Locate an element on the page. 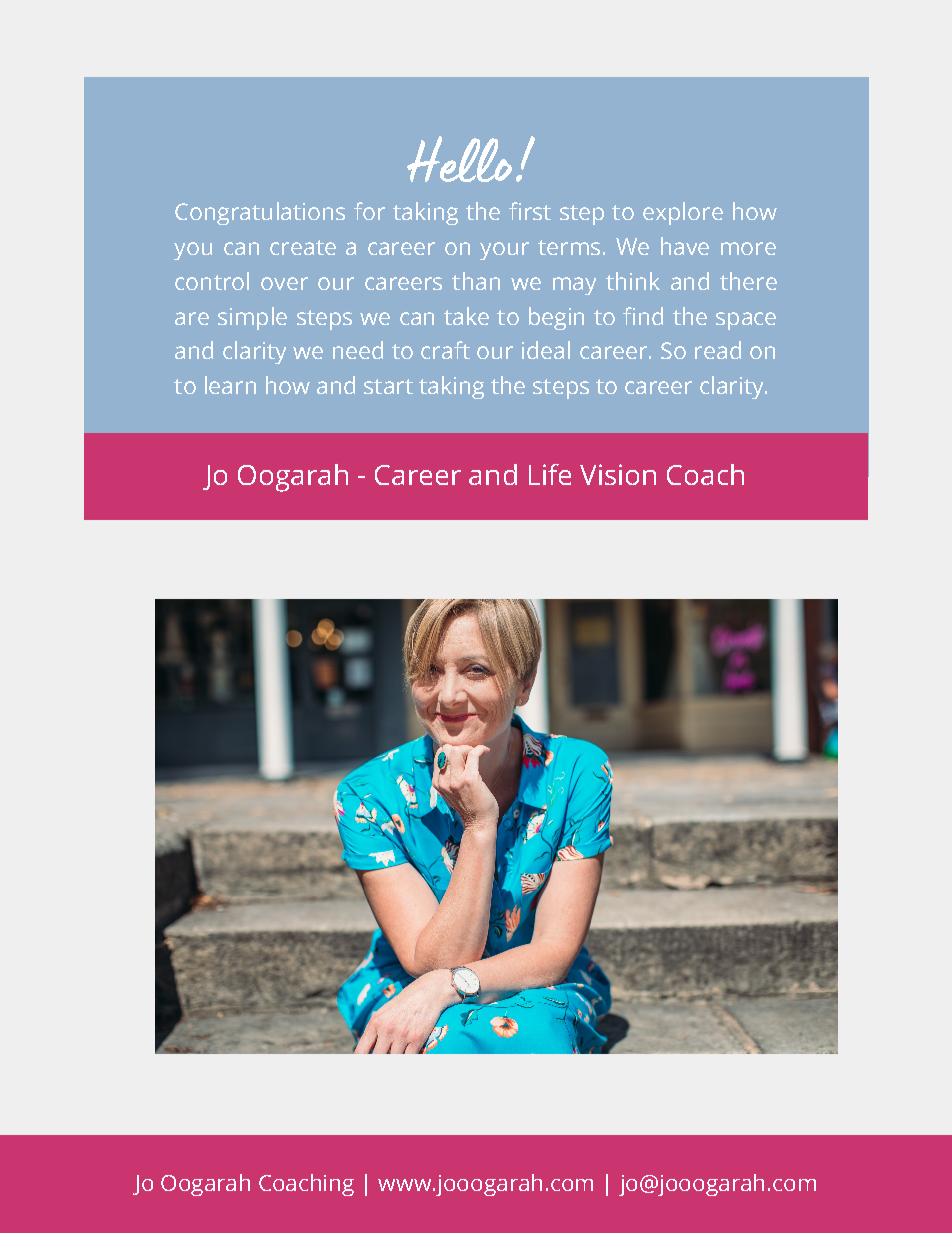 The width and height of the image is (952, 1233). over is located at coordinates (284, 283).
